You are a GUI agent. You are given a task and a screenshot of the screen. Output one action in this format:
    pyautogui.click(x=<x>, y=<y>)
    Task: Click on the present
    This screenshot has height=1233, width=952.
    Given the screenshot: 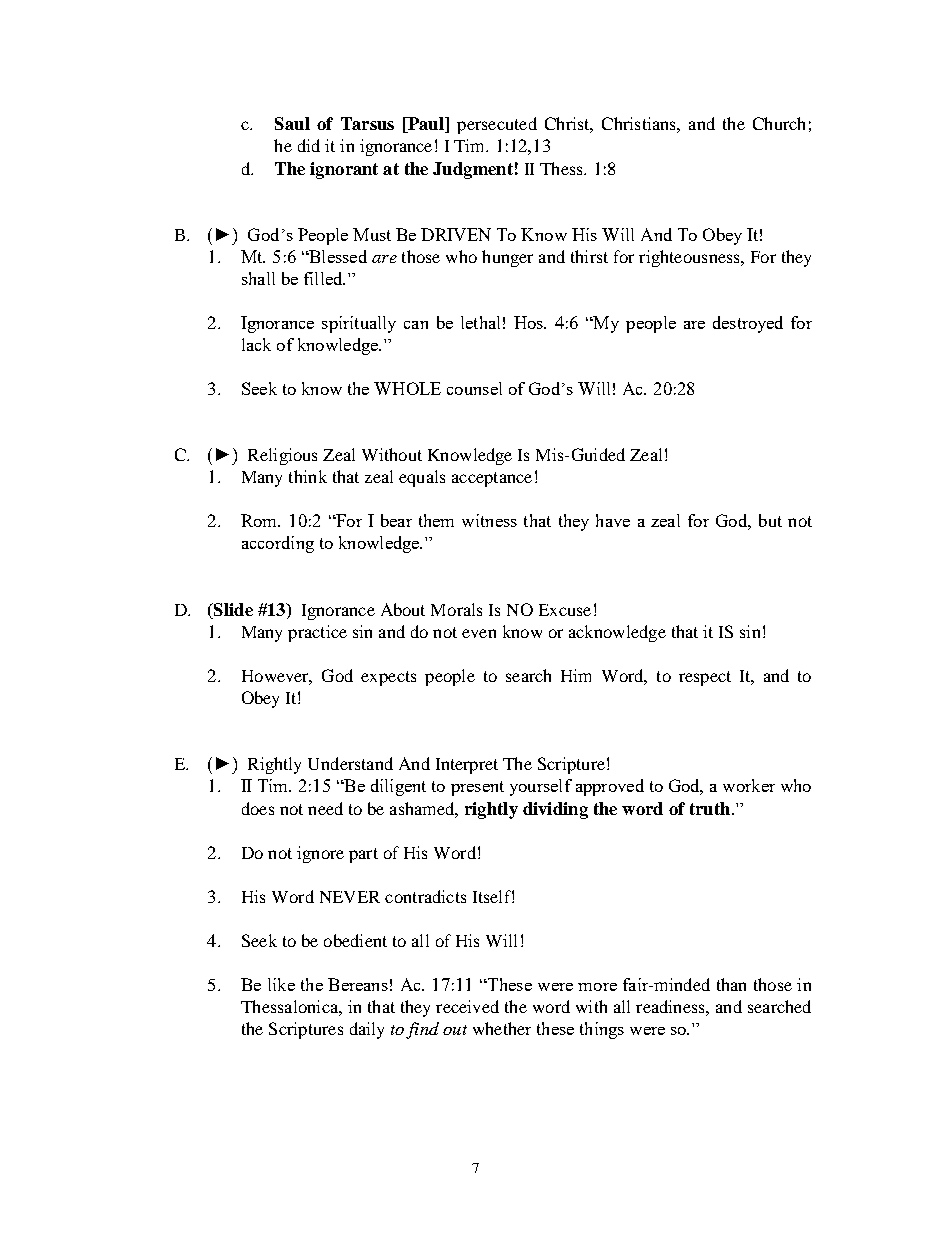 What is the action you would take?
    pyautogui.click(x=477, y=788)
